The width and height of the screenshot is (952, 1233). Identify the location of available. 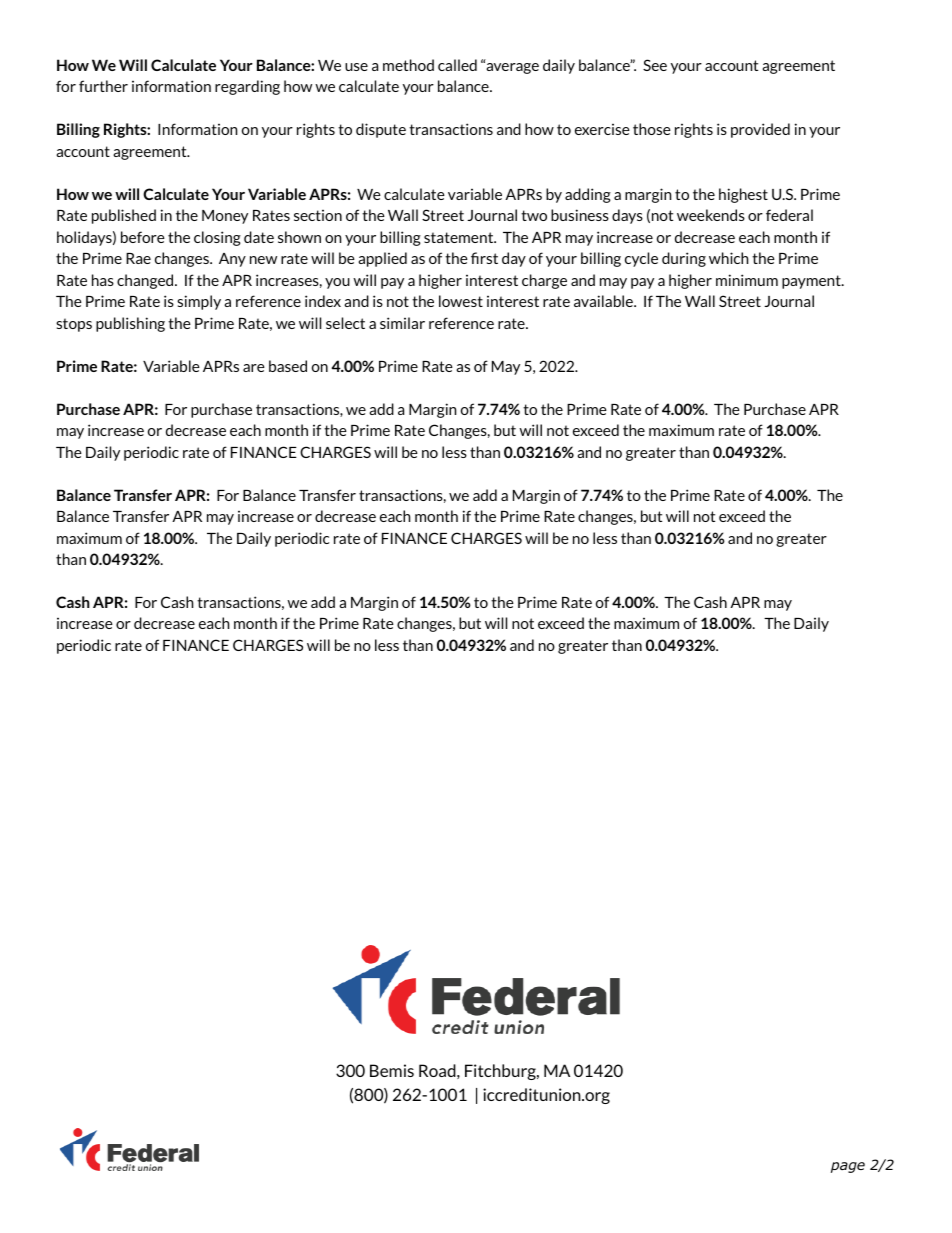
(604, 301).
